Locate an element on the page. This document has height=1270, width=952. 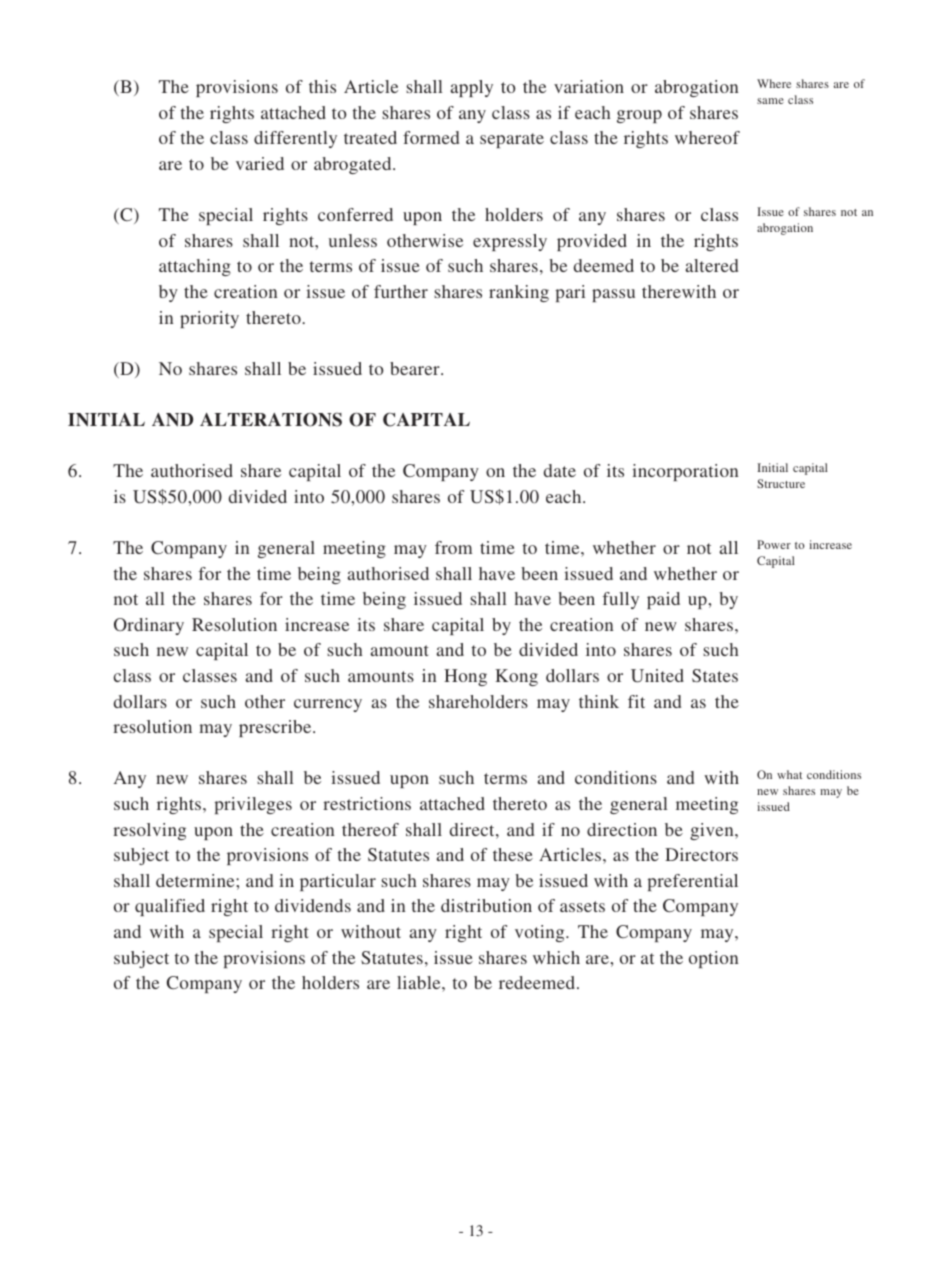
incorporation is located at coordinates (685, 472).
